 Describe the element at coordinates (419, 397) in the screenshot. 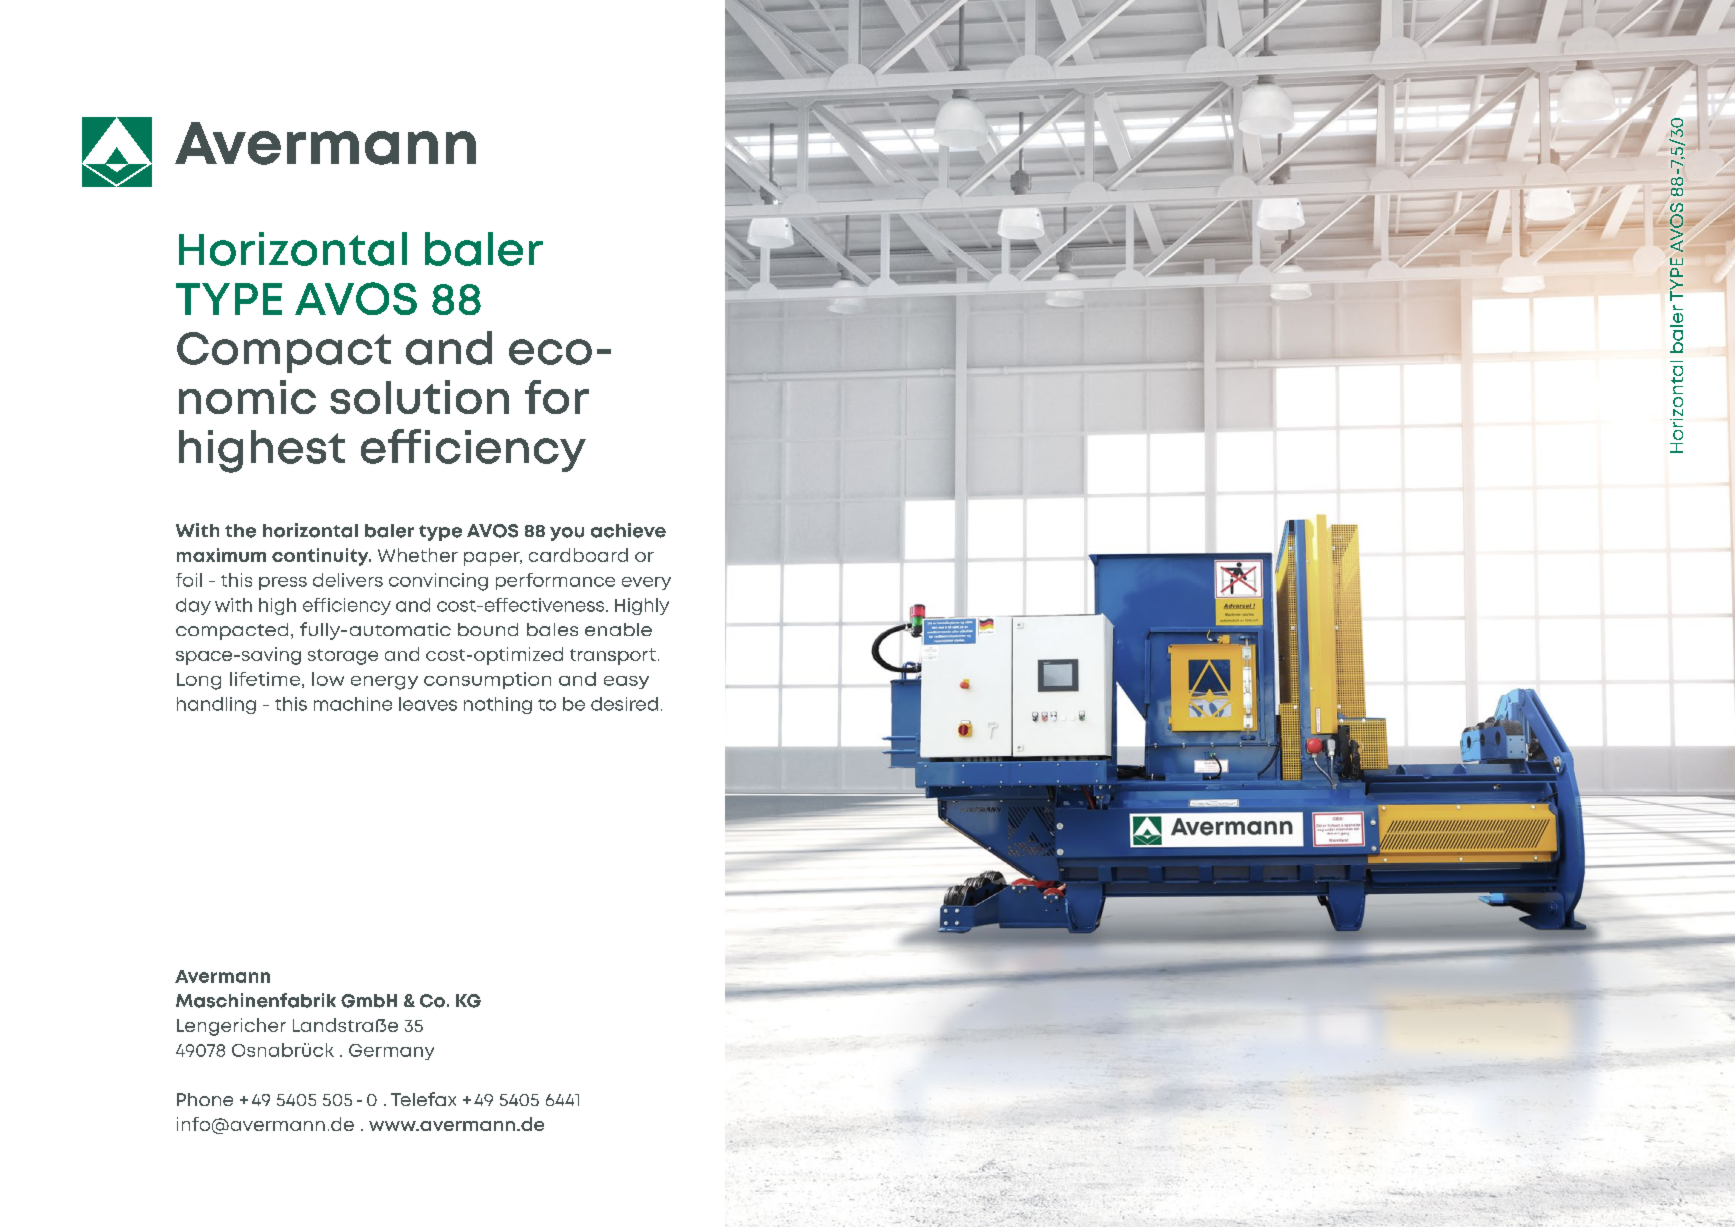

I see `solution` at that location.
